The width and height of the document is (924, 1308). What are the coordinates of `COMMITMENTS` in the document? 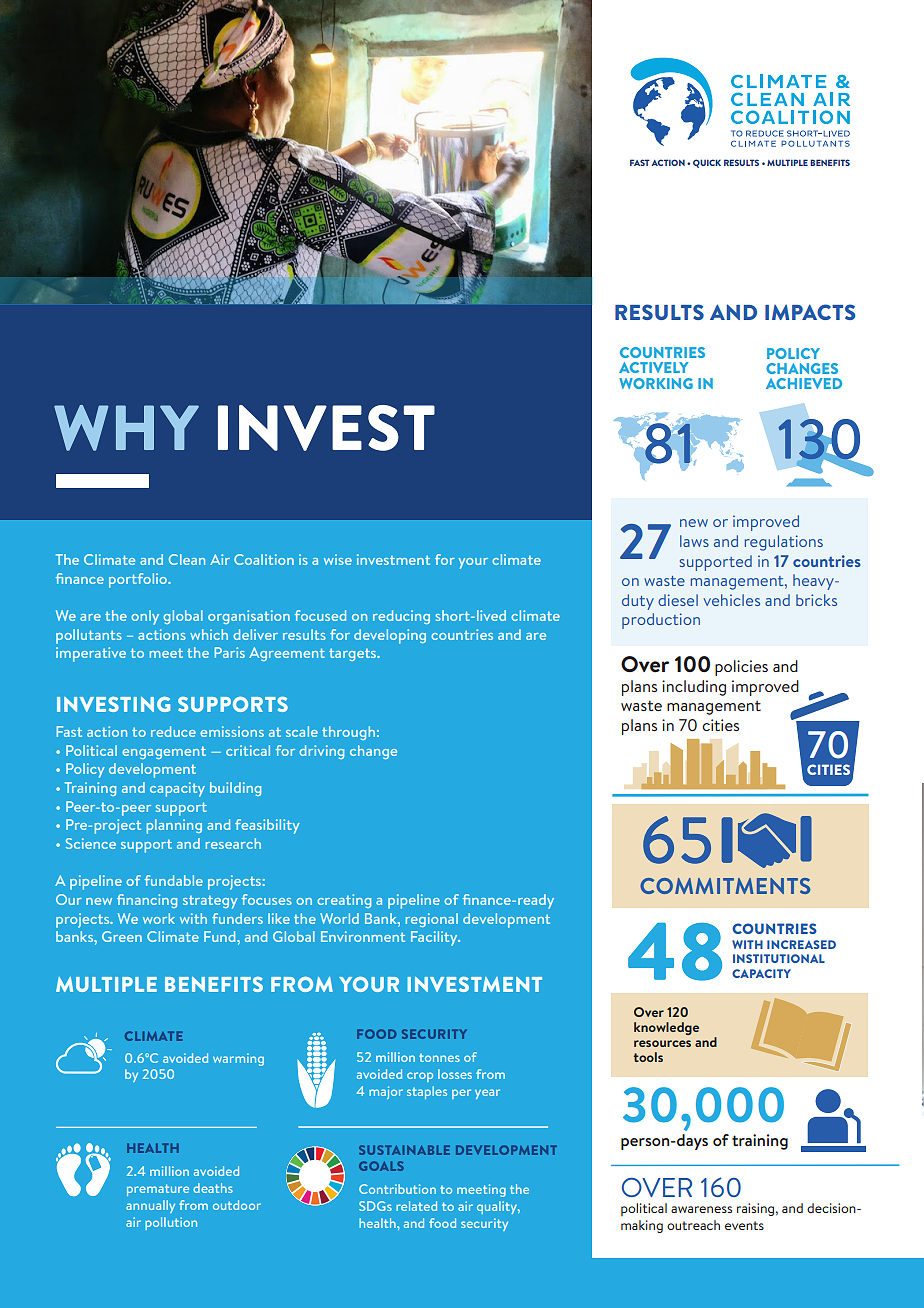 It's located at (725, 886).
